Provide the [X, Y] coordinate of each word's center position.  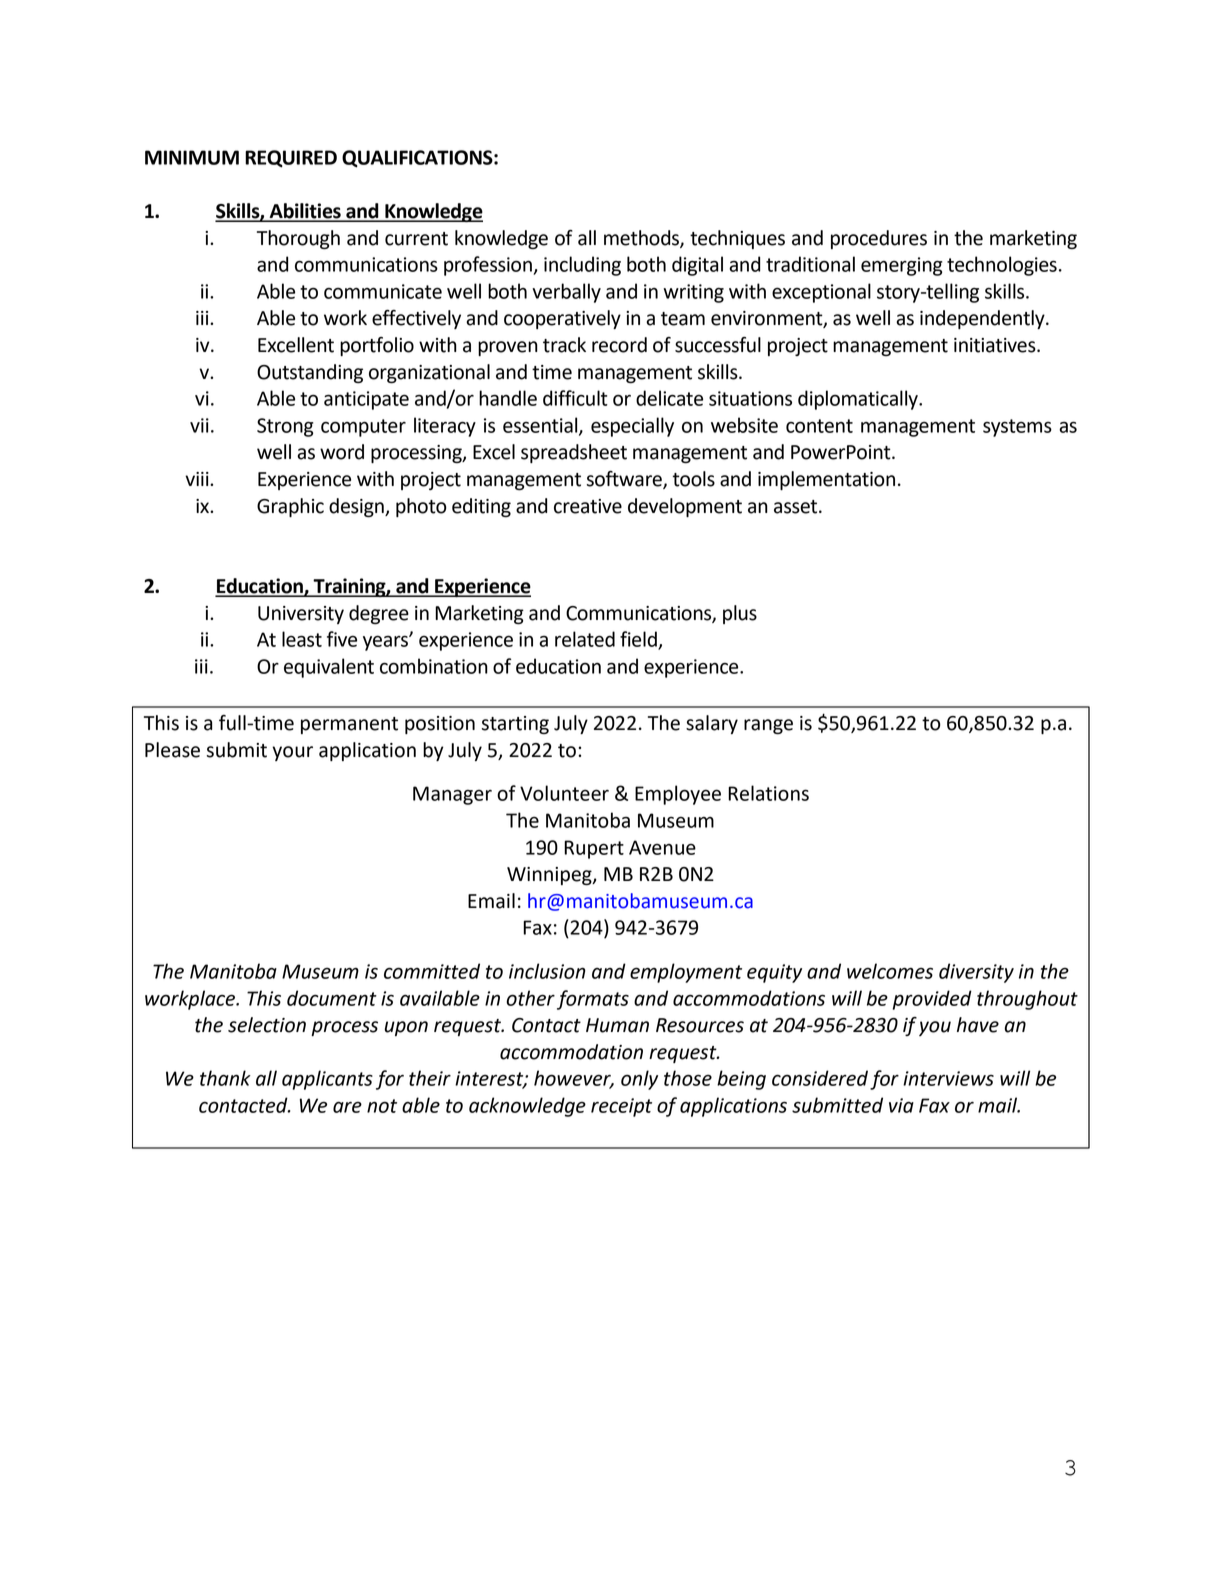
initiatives [996, 345]
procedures [879, 239]
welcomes [890, 971]
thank [225, 1078]
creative [588, 506]
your [292, 753]
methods [642, 239]
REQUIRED [291, 159]
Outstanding [310, 373]
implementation [826, 480]
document [332, 998]
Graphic [290, 507]
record [619, 345]
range [768, 726]
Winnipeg [550, 876]
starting [515, 725]
